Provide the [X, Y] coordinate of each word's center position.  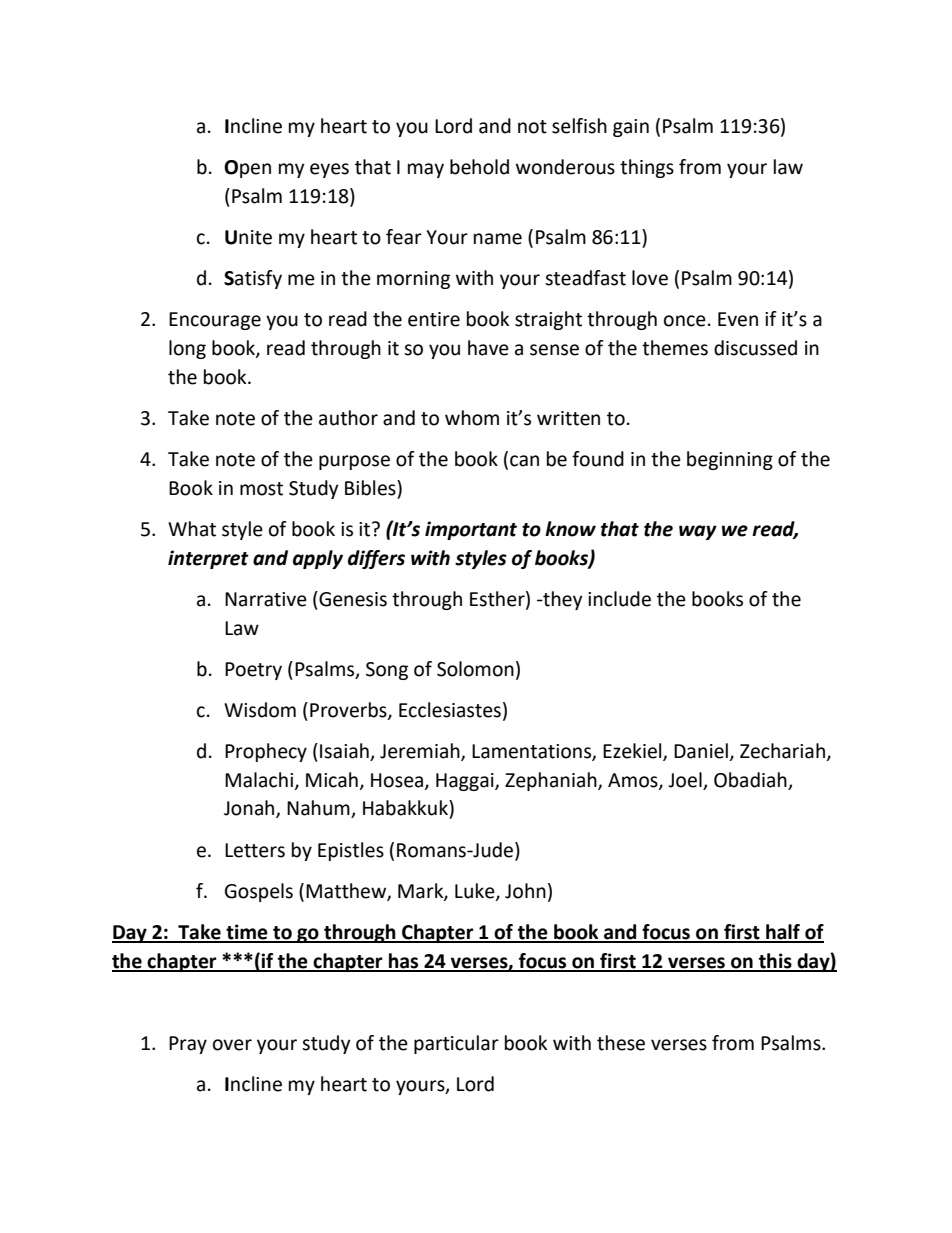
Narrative [266, 599]
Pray [188, 1045]
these [621, 1043]
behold [479, 167]
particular [456, 1044]
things [647, 168]
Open [247, 169]
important [471, 530]
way [698, 532]
